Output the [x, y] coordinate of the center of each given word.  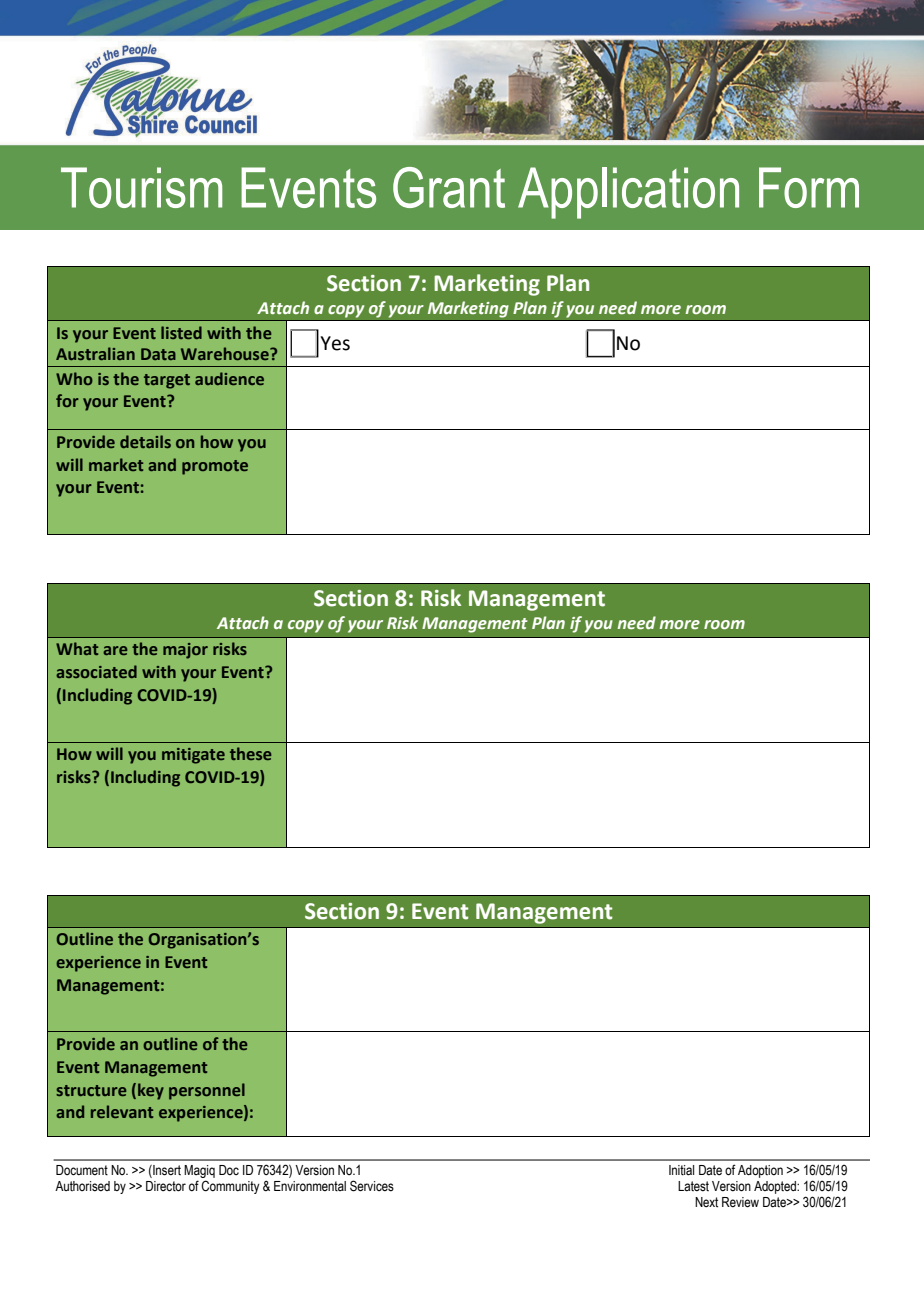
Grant [449, 187]
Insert [166, 1171]
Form [809, 187]
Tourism [141, 187]
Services [372, 1186]
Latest [693, 1186]
